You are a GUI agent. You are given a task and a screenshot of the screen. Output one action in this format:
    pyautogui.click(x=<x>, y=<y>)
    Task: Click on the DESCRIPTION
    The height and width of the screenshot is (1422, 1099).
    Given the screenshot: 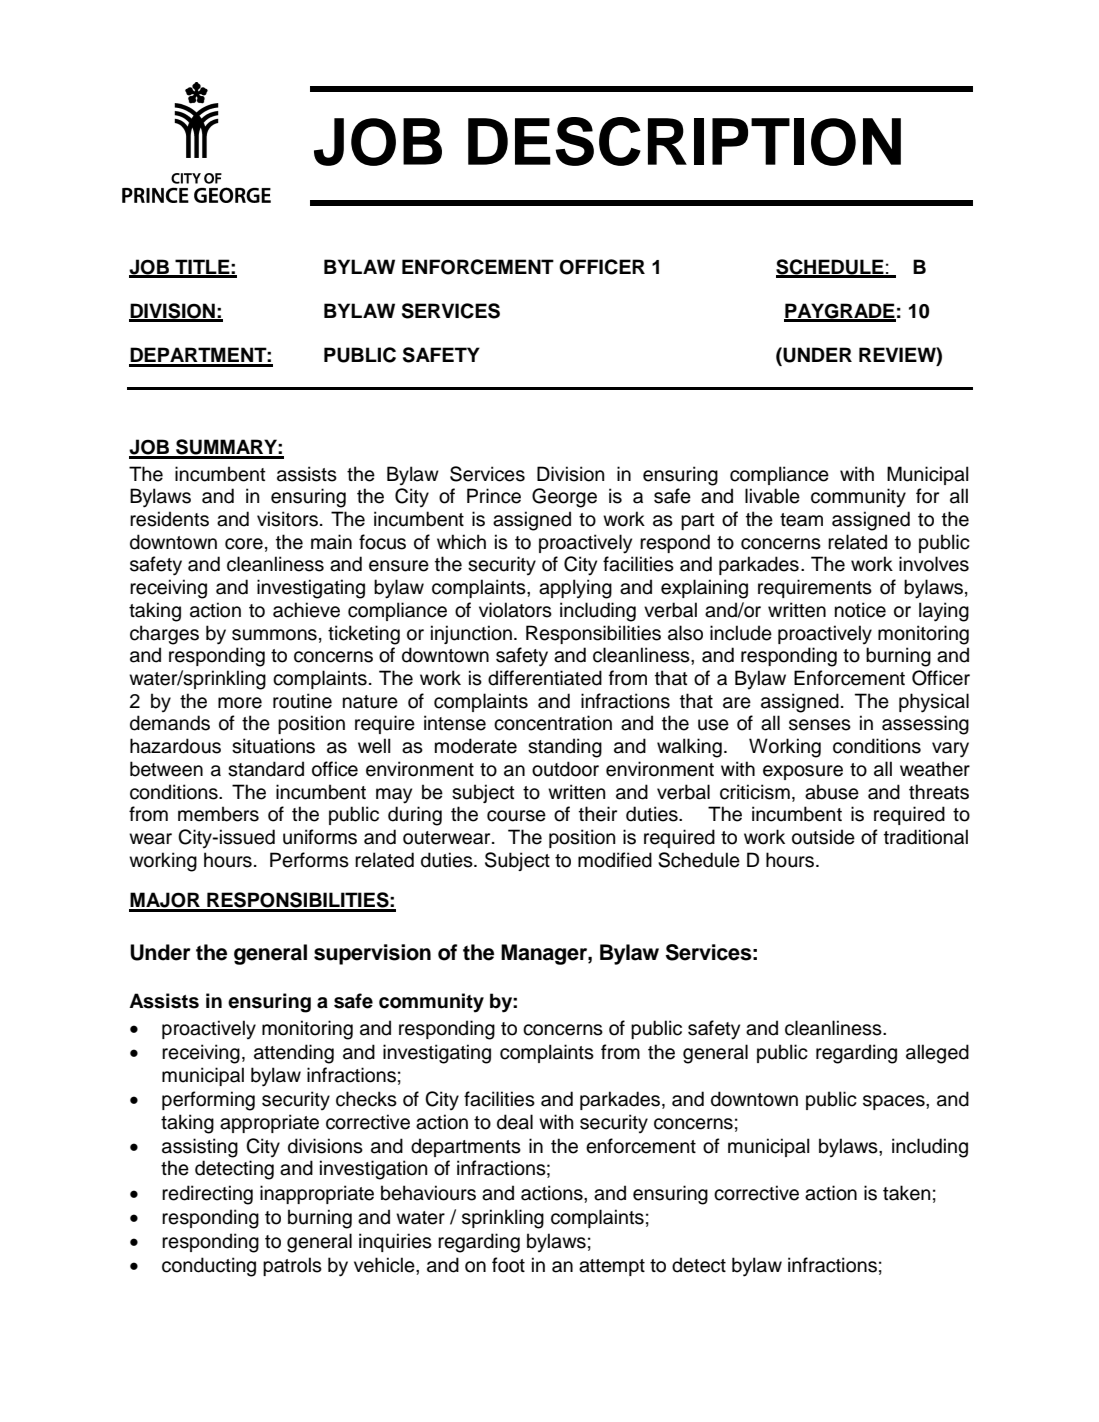 What is the action you would take?
    pyautogui.click(x=684, y=141)
